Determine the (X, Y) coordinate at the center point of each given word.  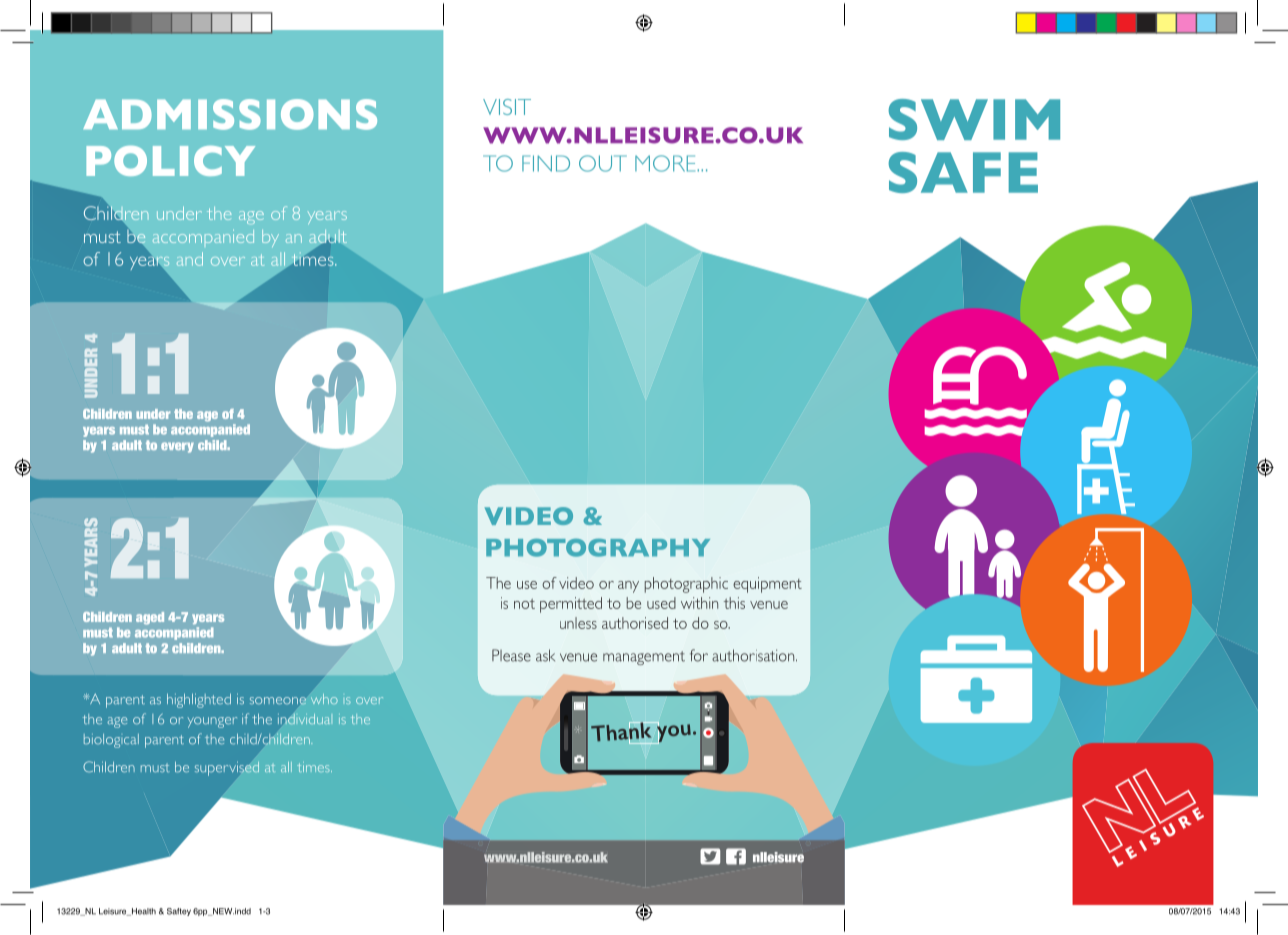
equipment (767, 585)
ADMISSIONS (230, 114)
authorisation (754, 655)
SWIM (974, 119)
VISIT (507, 107)
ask (545, 655)
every (177, 447)
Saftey (179, 912)
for (699, 655)
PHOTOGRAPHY (598, 548)
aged (150, 618)
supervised (227, 768)
